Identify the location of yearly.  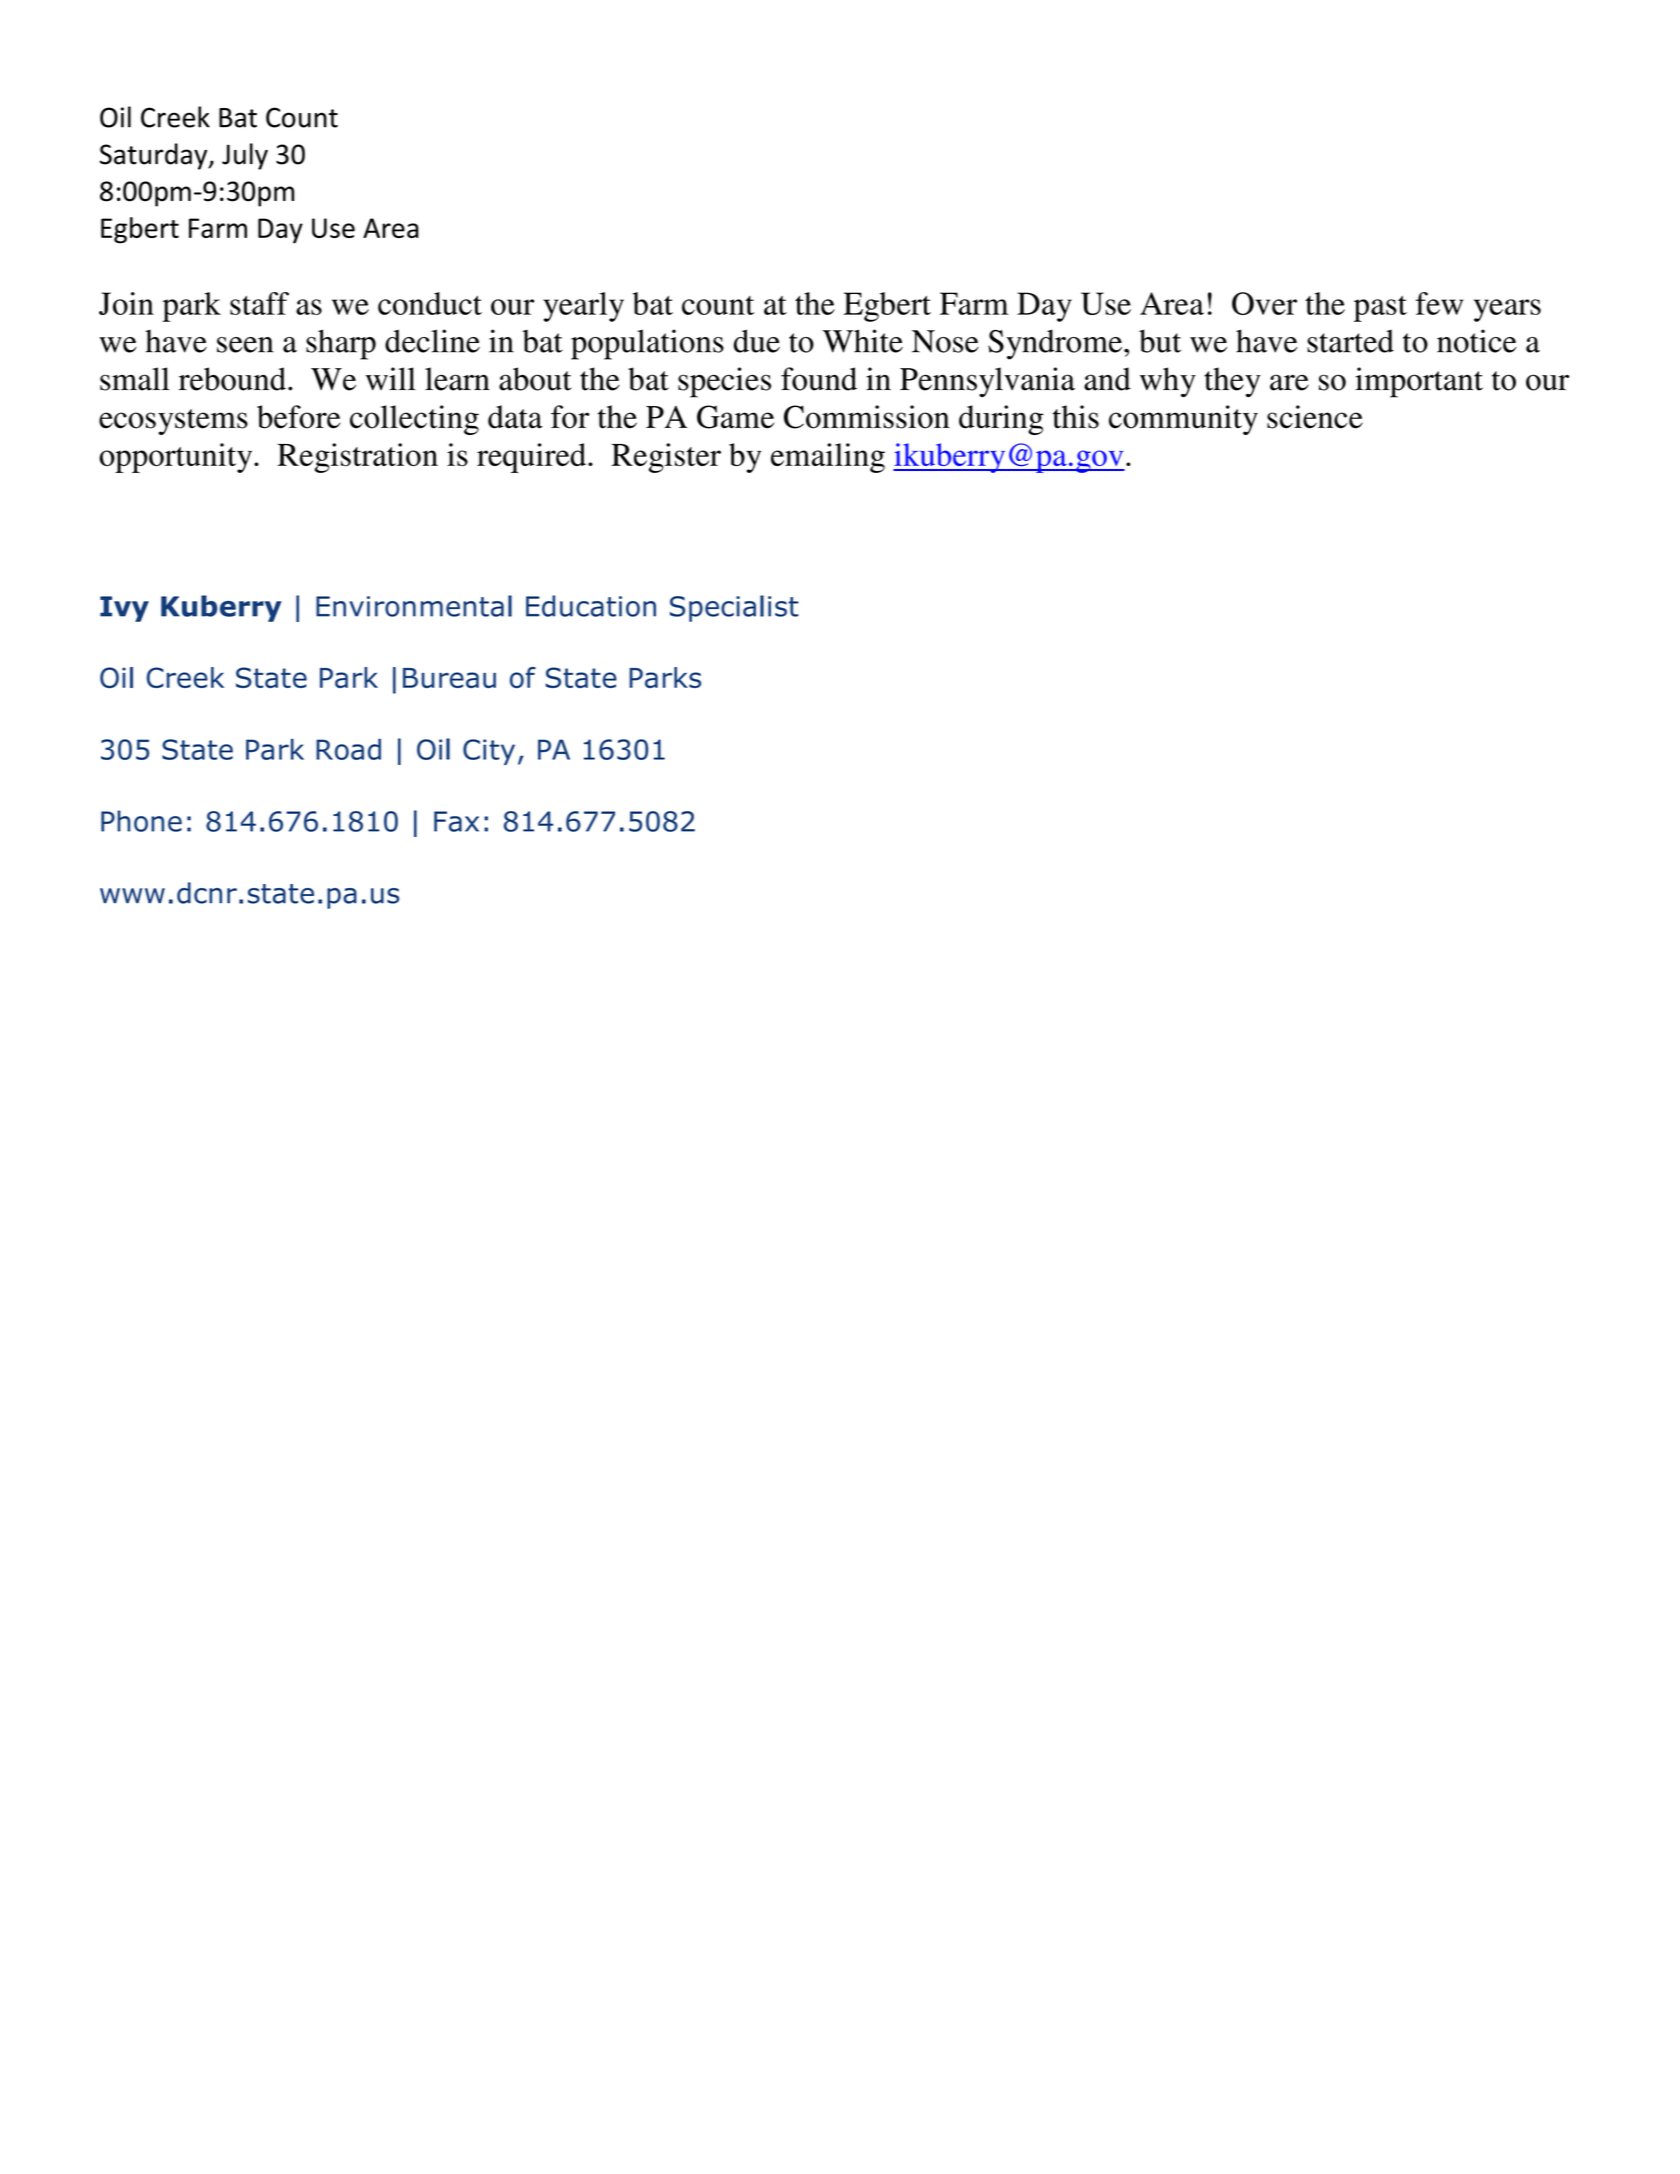
(583, 307).
